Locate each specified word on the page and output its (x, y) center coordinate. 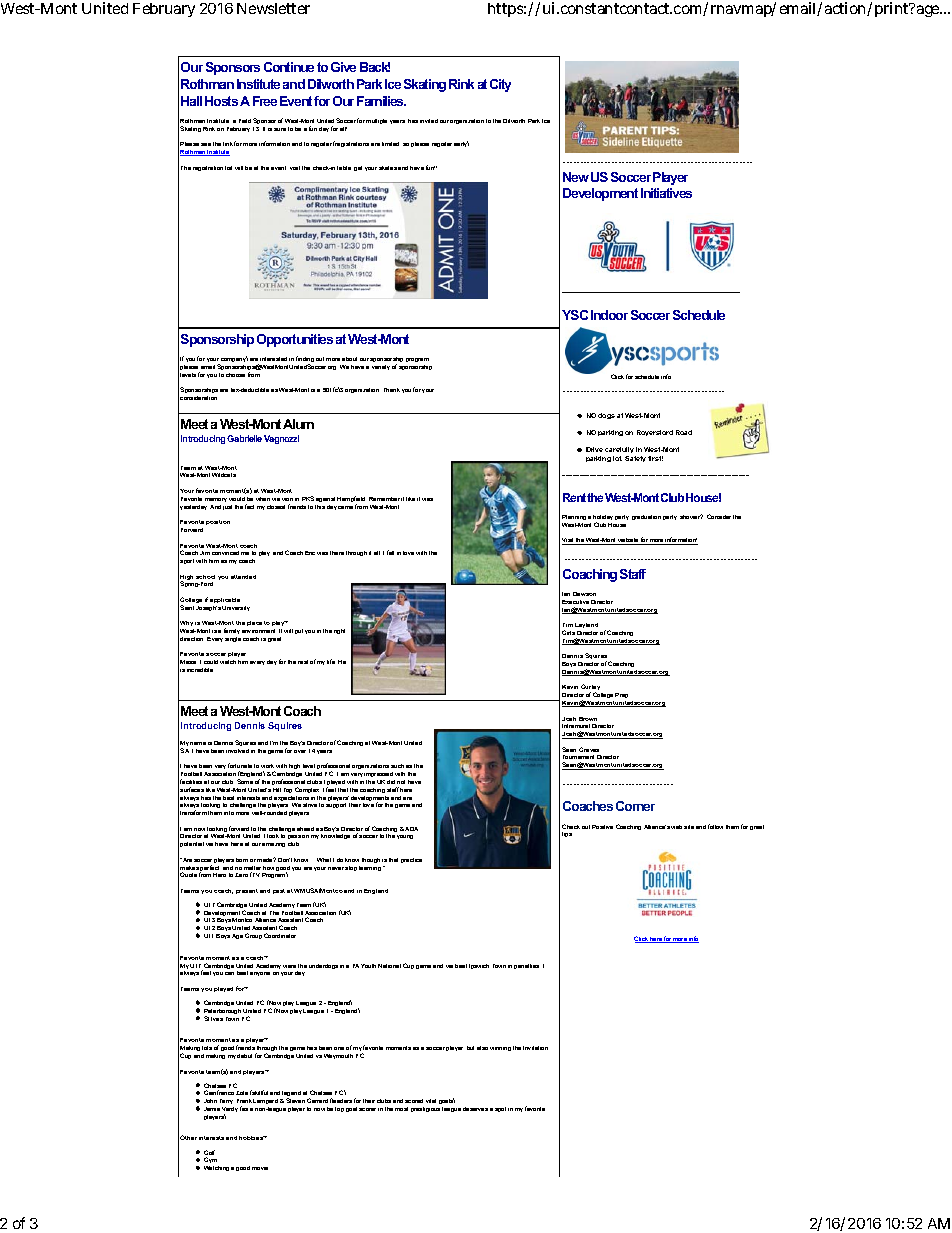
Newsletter (273, 8)
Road (684, 432)
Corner (635, 806)
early (461, 144)
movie (260, 1168)
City (500, 85)
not (401, 782)
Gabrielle (244, 438)
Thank (392, 390)
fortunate (240, 765)
